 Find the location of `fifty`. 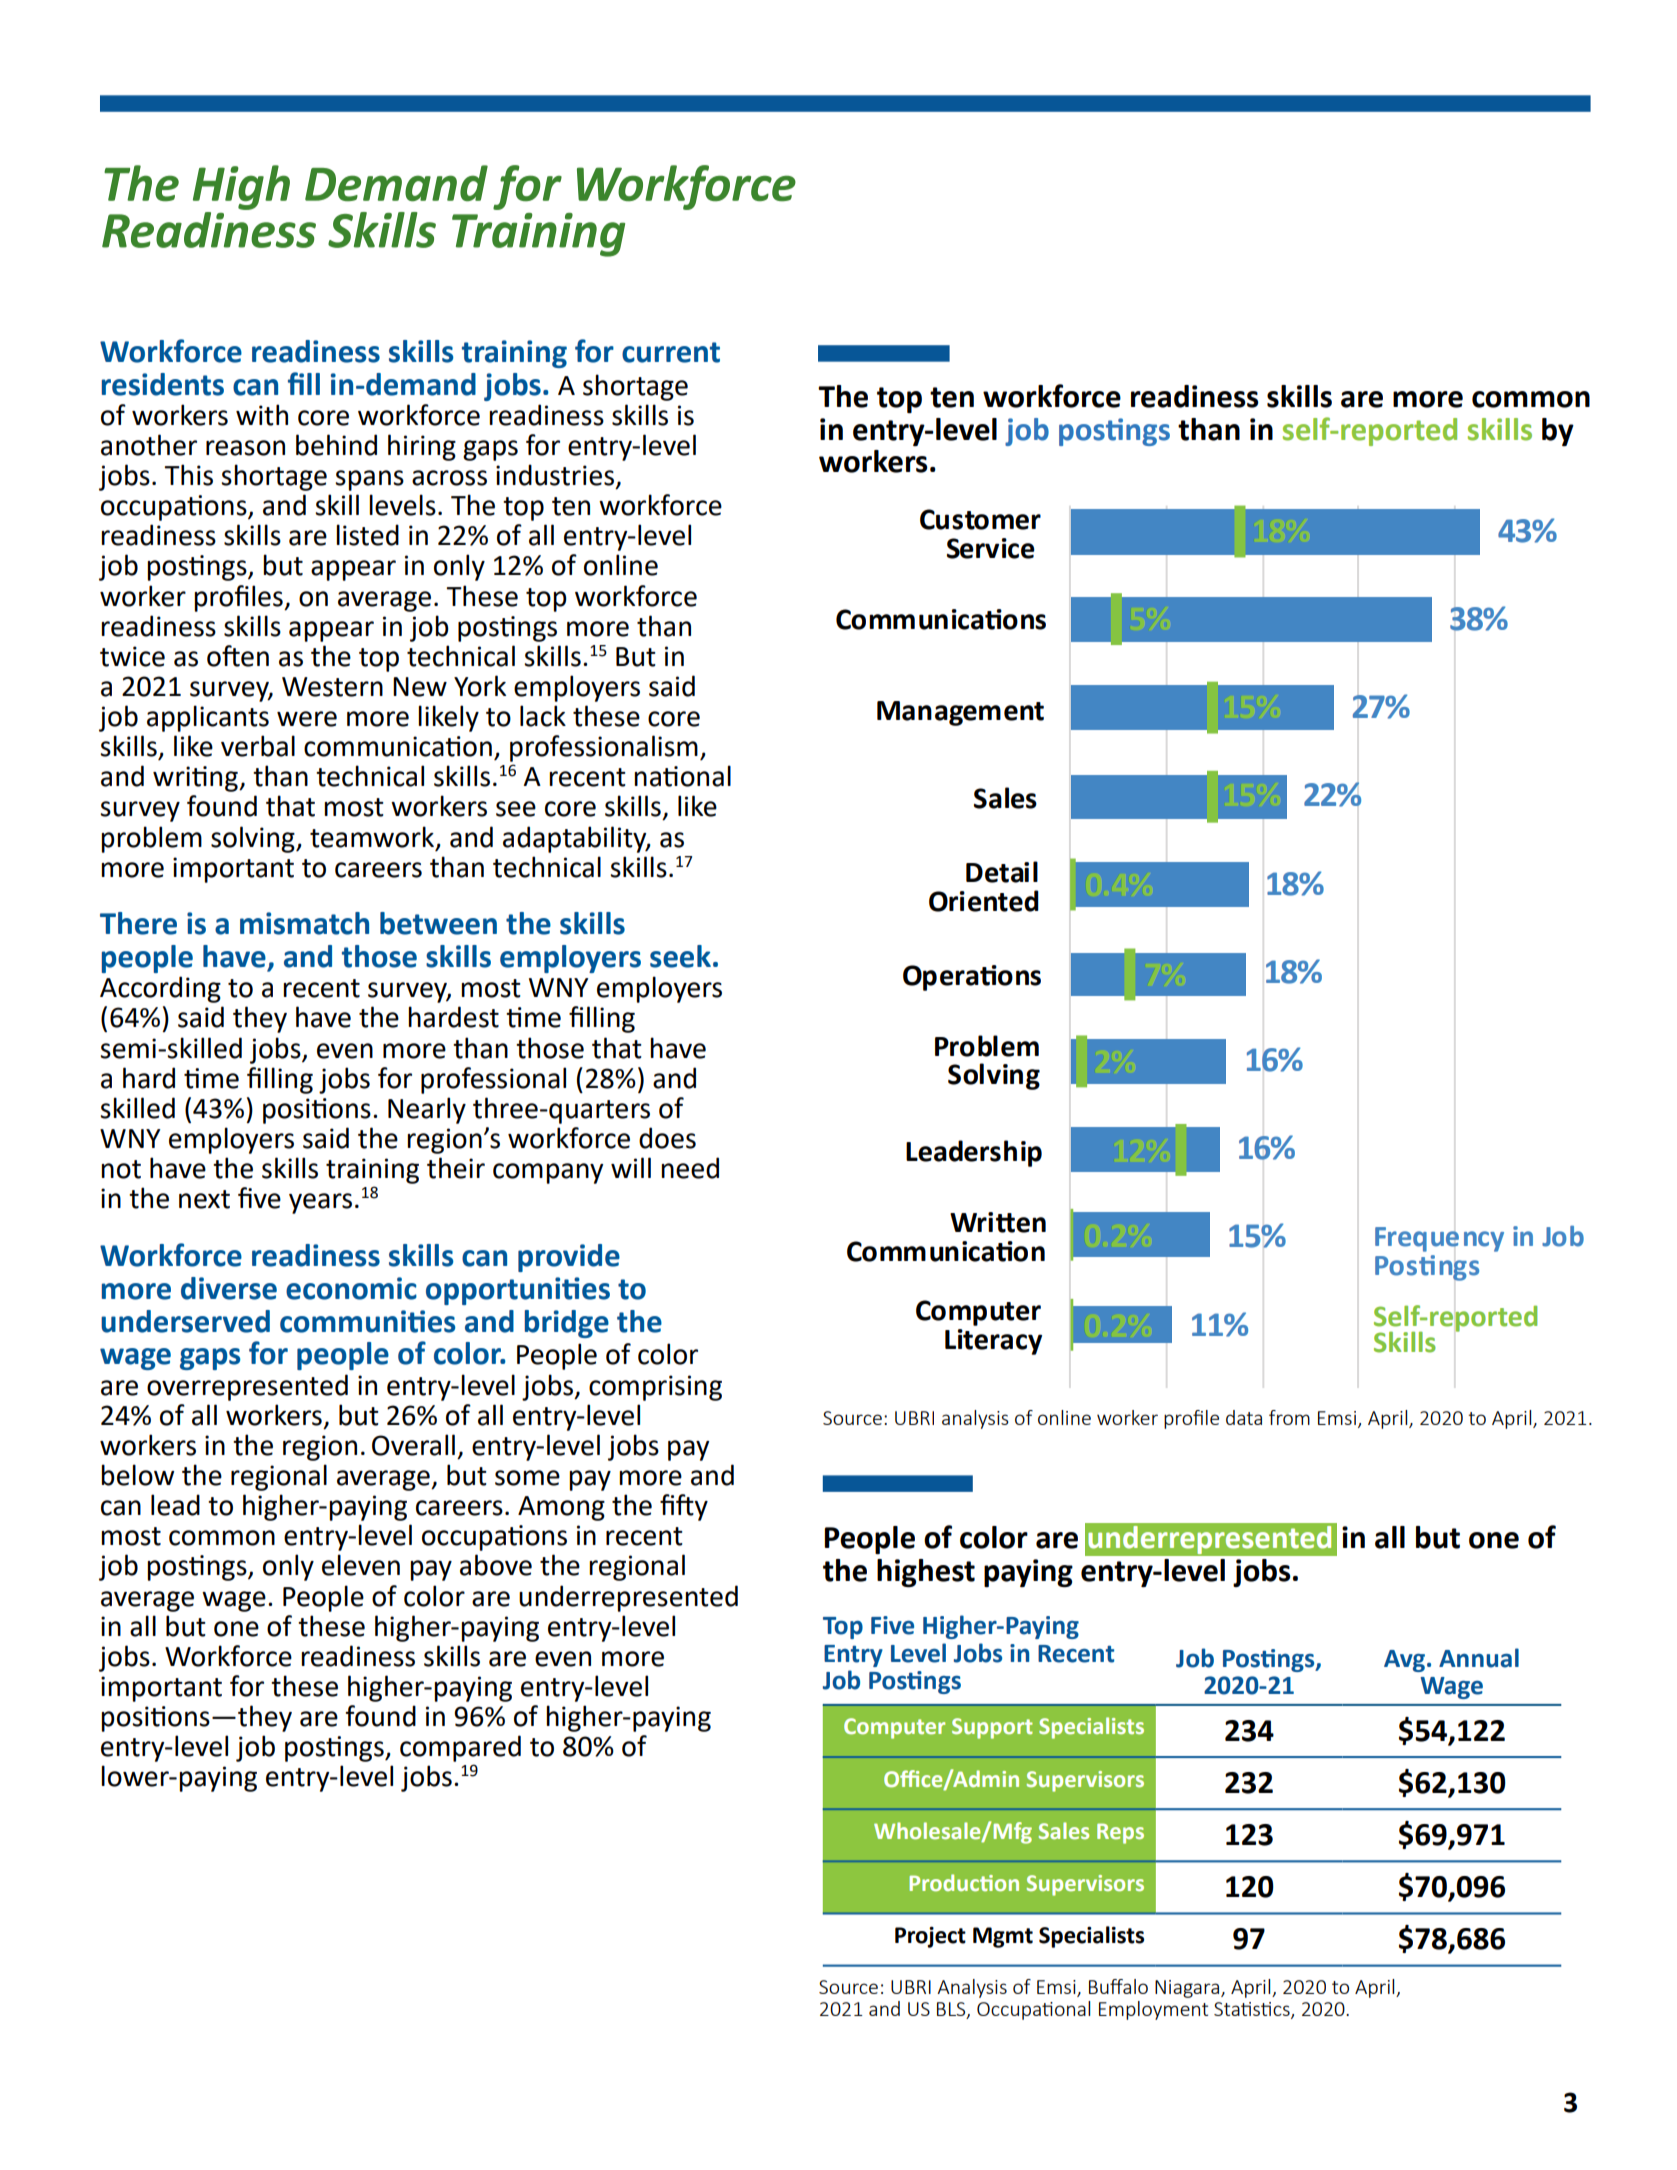

fifty is located at coordinates (684, 1507).
